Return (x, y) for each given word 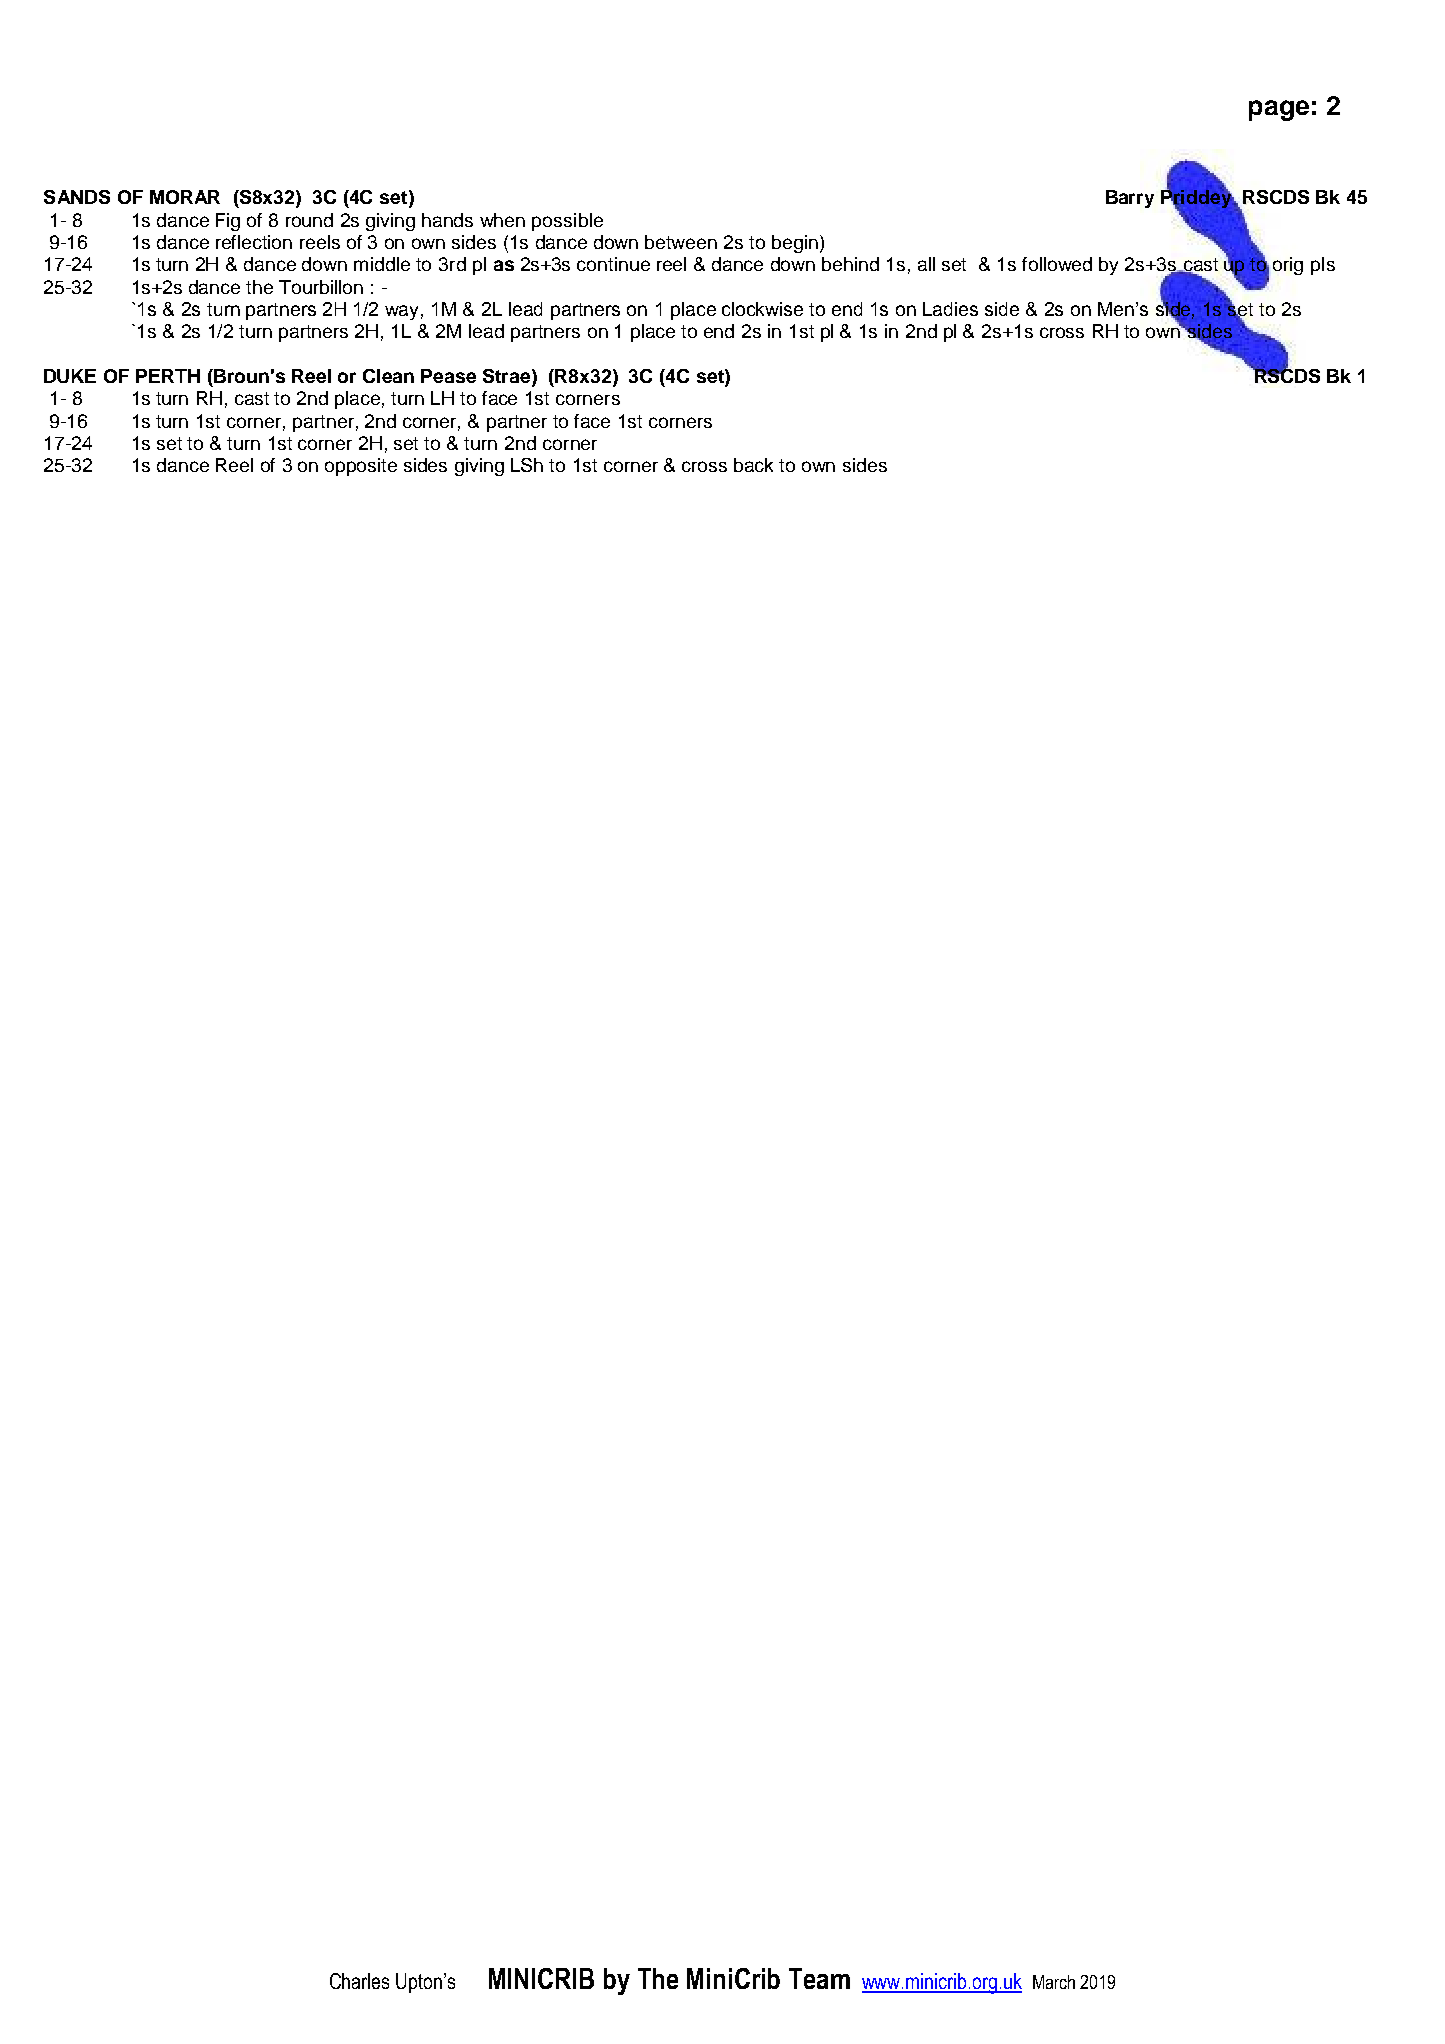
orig (1288, 266)
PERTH (168, 376)
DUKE (70, 376)
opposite (361, 467)
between (681, 242)
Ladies (950, 309)
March (1054, 1982)
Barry (1130, 199)
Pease (448, 376)
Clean (388, 376)
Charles (359, 1981)
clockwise (762, 309)
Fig (228, 222)
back (753, 465)
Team (819, 1978)
